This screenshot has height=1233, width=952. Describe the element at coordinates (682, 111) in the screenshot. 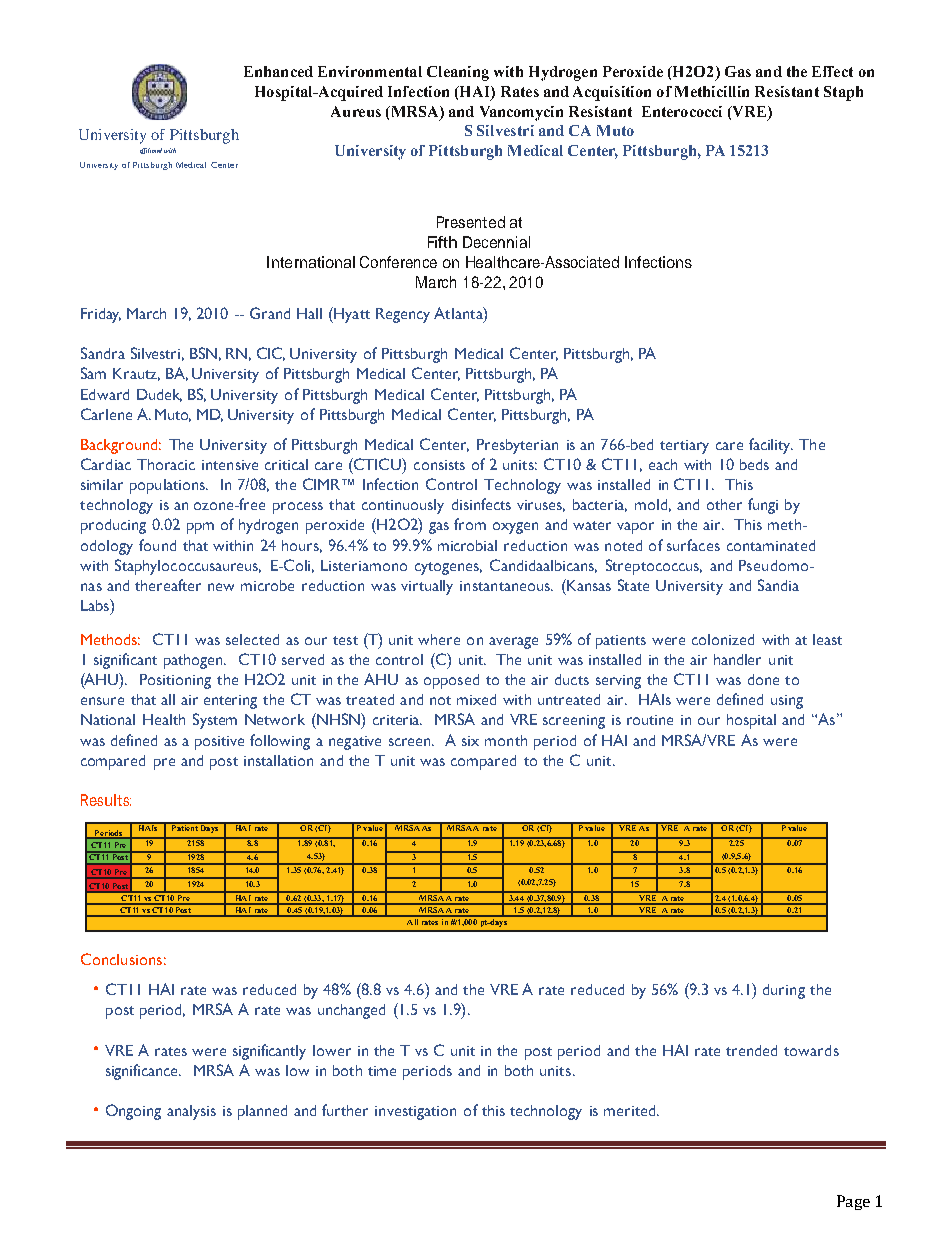

I see `Enterococci` at that location.
